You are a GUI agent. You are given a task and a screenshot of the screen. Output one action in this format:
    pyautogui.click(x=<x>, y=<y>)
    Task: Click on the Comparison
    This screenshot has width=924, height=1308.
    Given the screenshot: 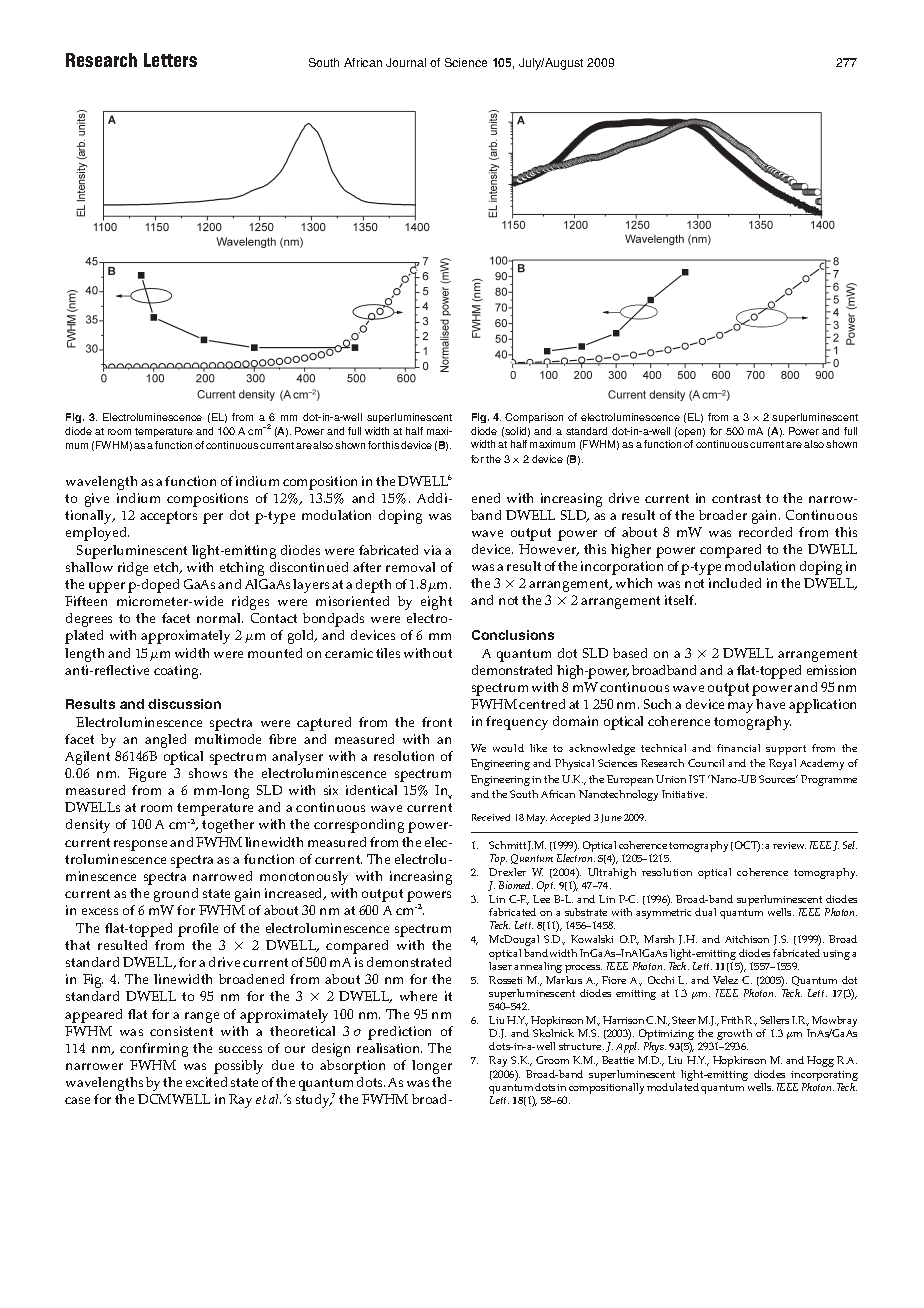 What is the action you would take?
    pyautogui.click(x=534, y=418)
